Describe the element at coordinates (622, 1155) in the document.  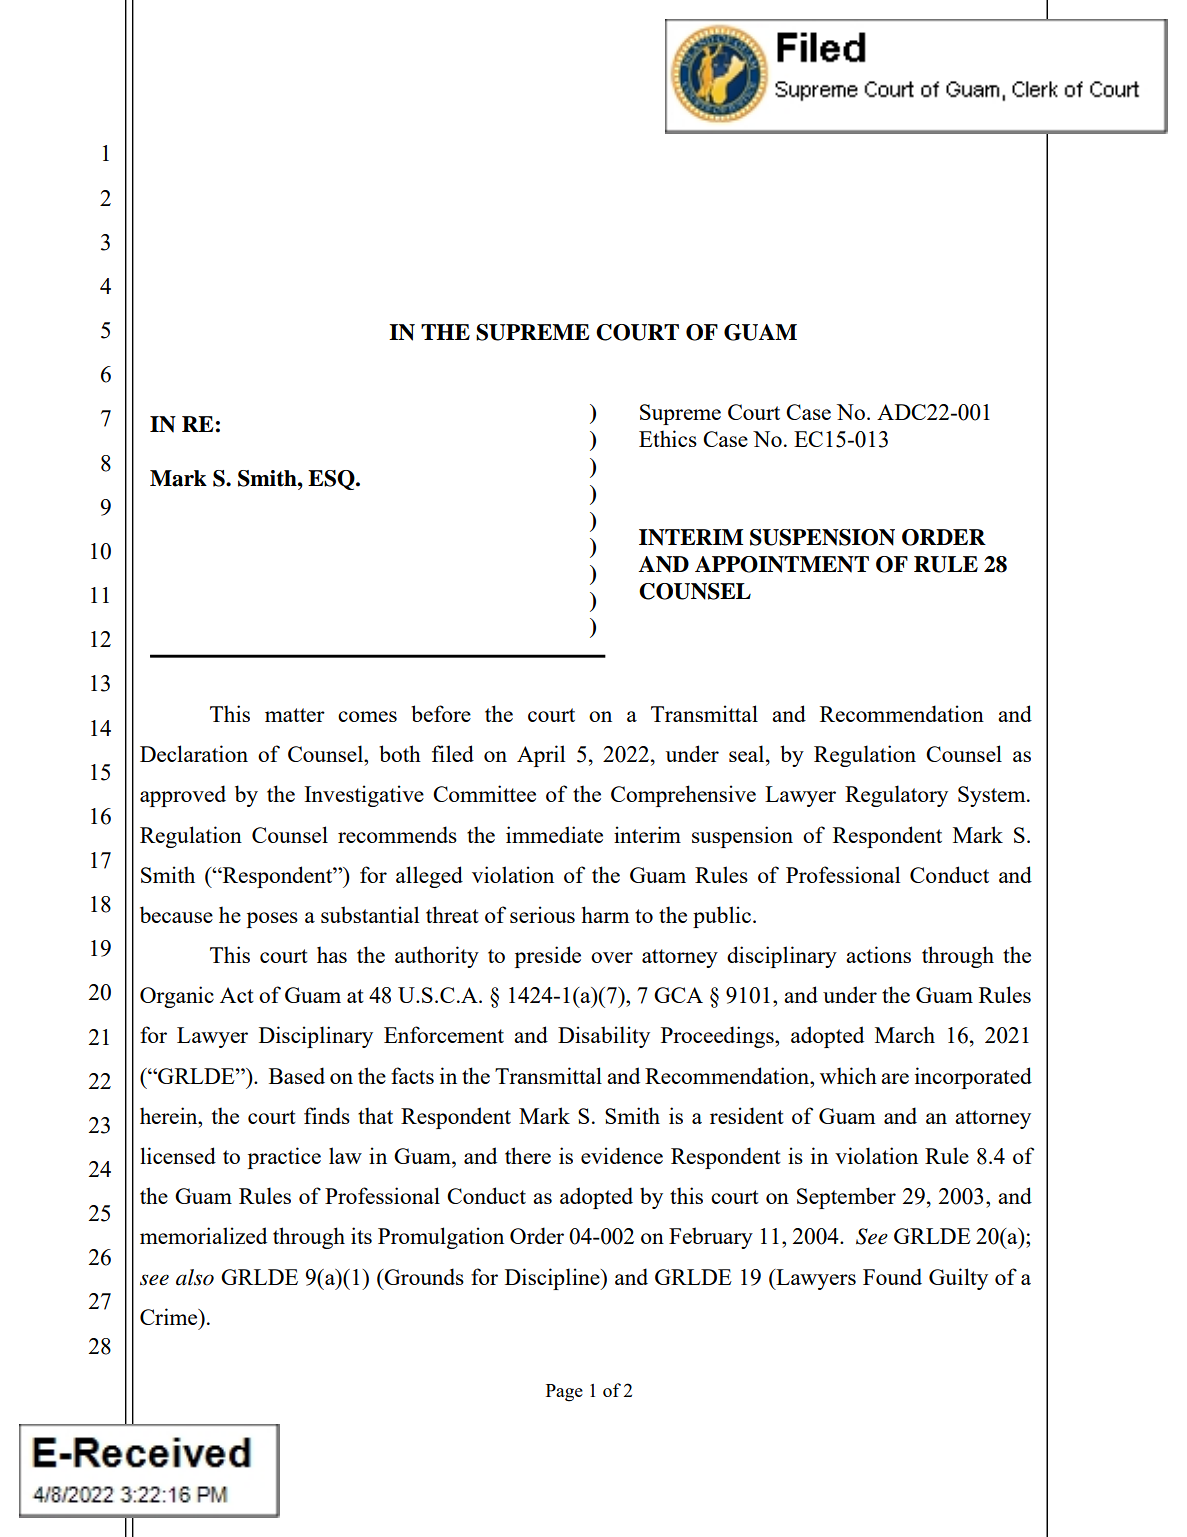
I see `evidence` at that location.
